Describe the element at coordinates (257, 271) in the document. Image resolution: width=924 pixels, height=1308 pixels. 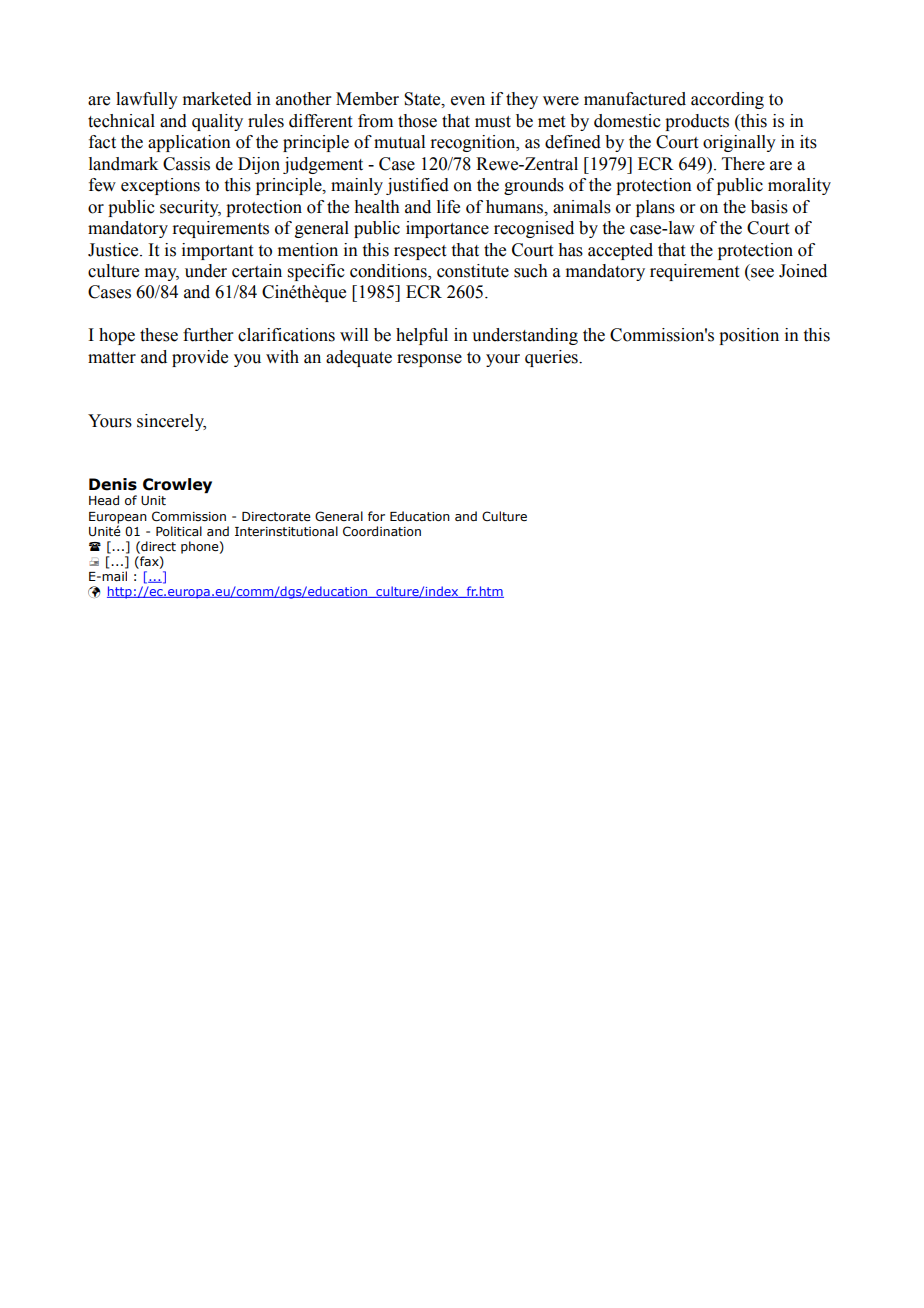
I see `certain` at that location.
